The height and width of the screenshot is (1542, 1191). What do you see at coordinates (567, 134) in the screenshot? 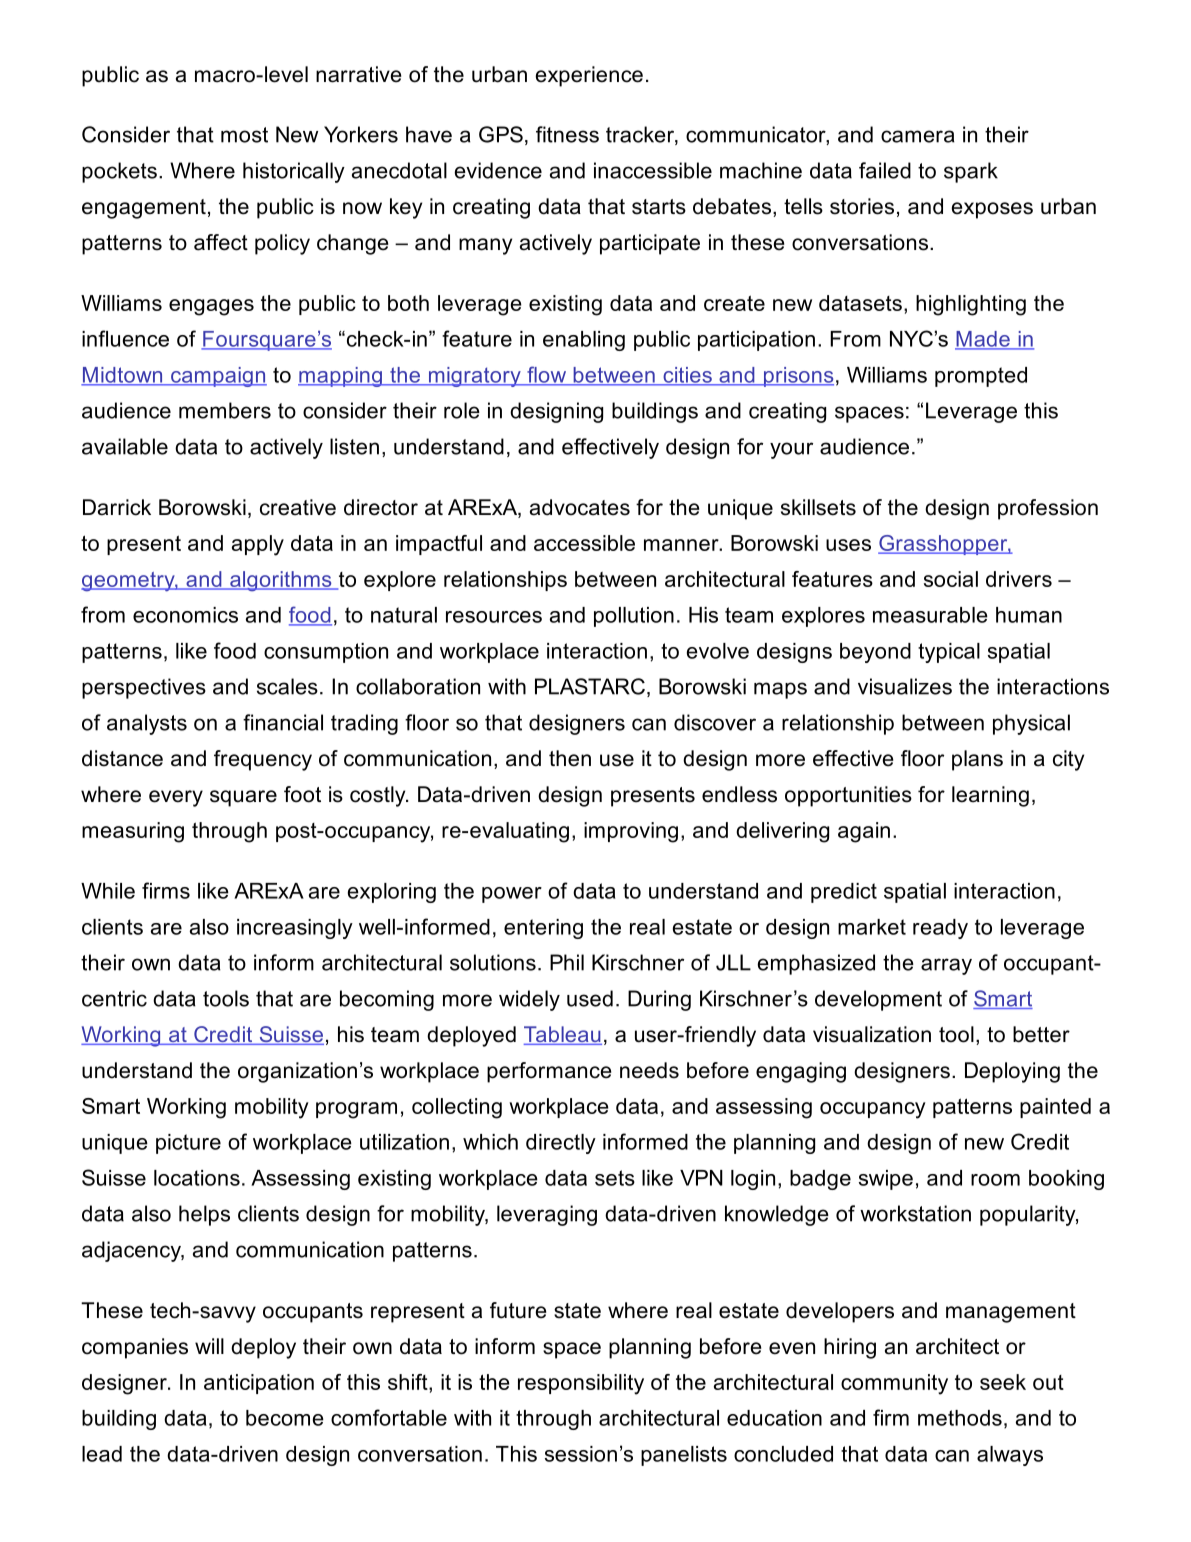
I see `fitness` at bounding box center [567, 134].
